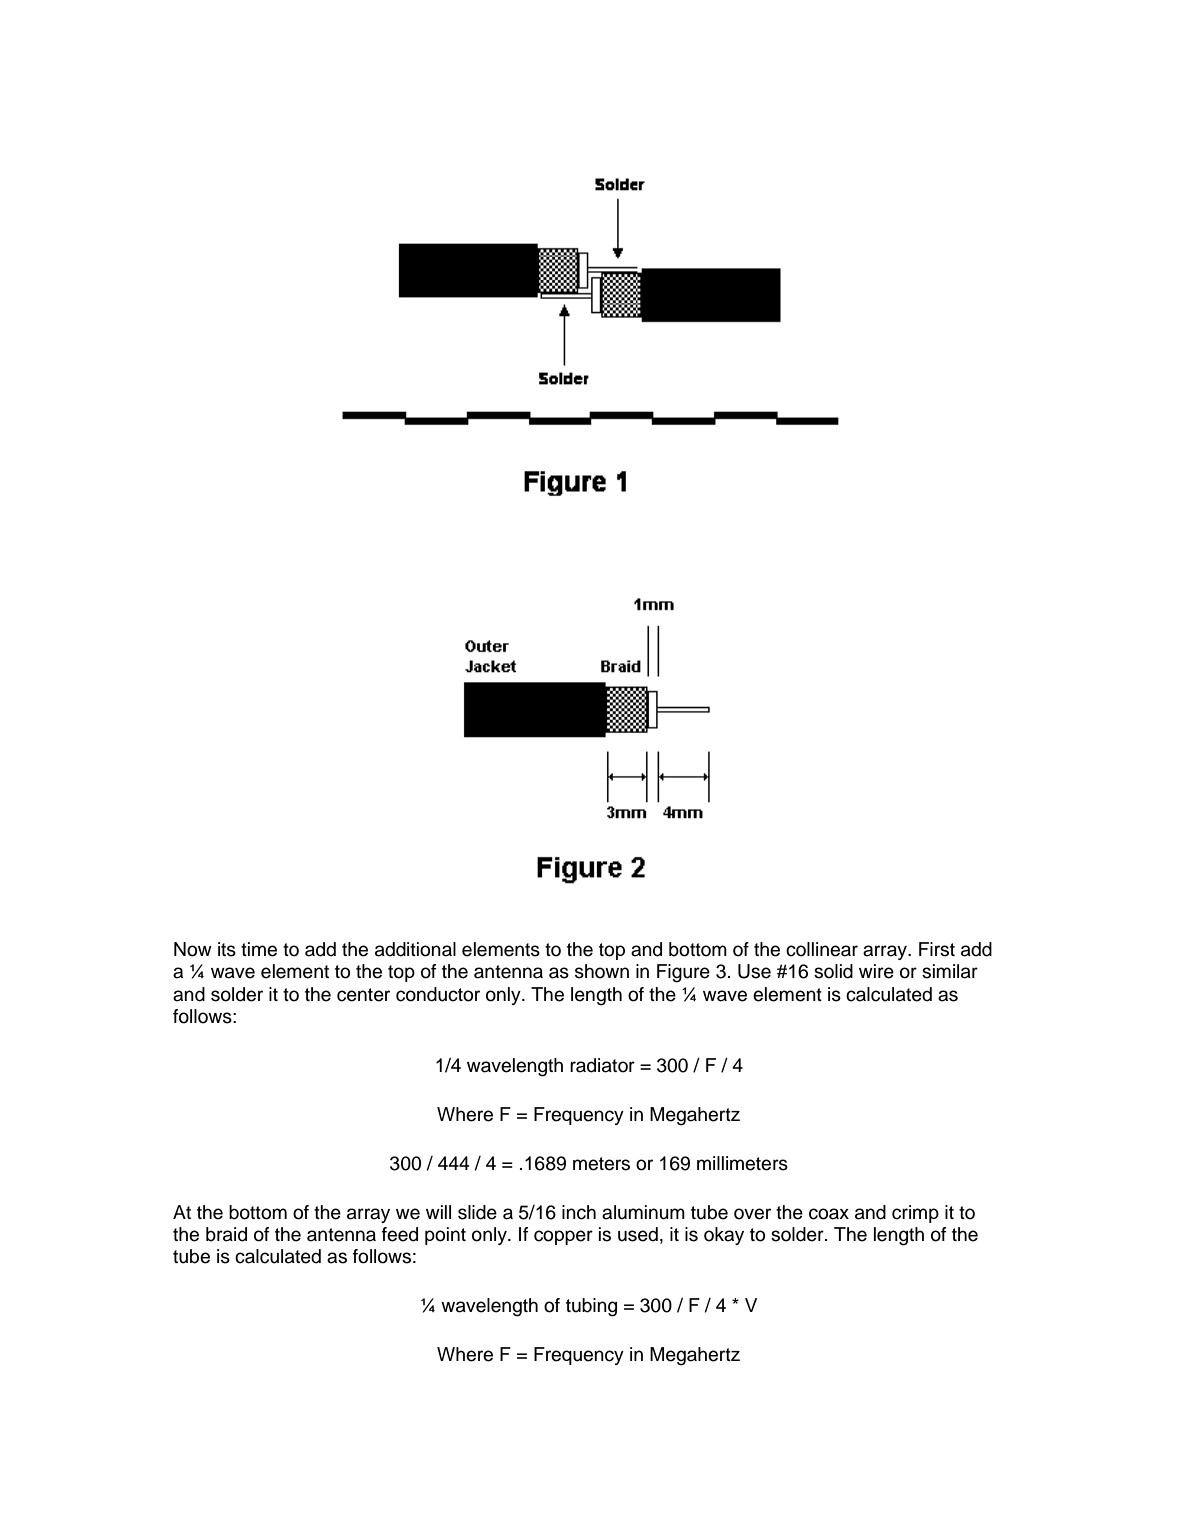  Describe the element at coordinates (829, 1214) in the document. I see `coax` at that location.
